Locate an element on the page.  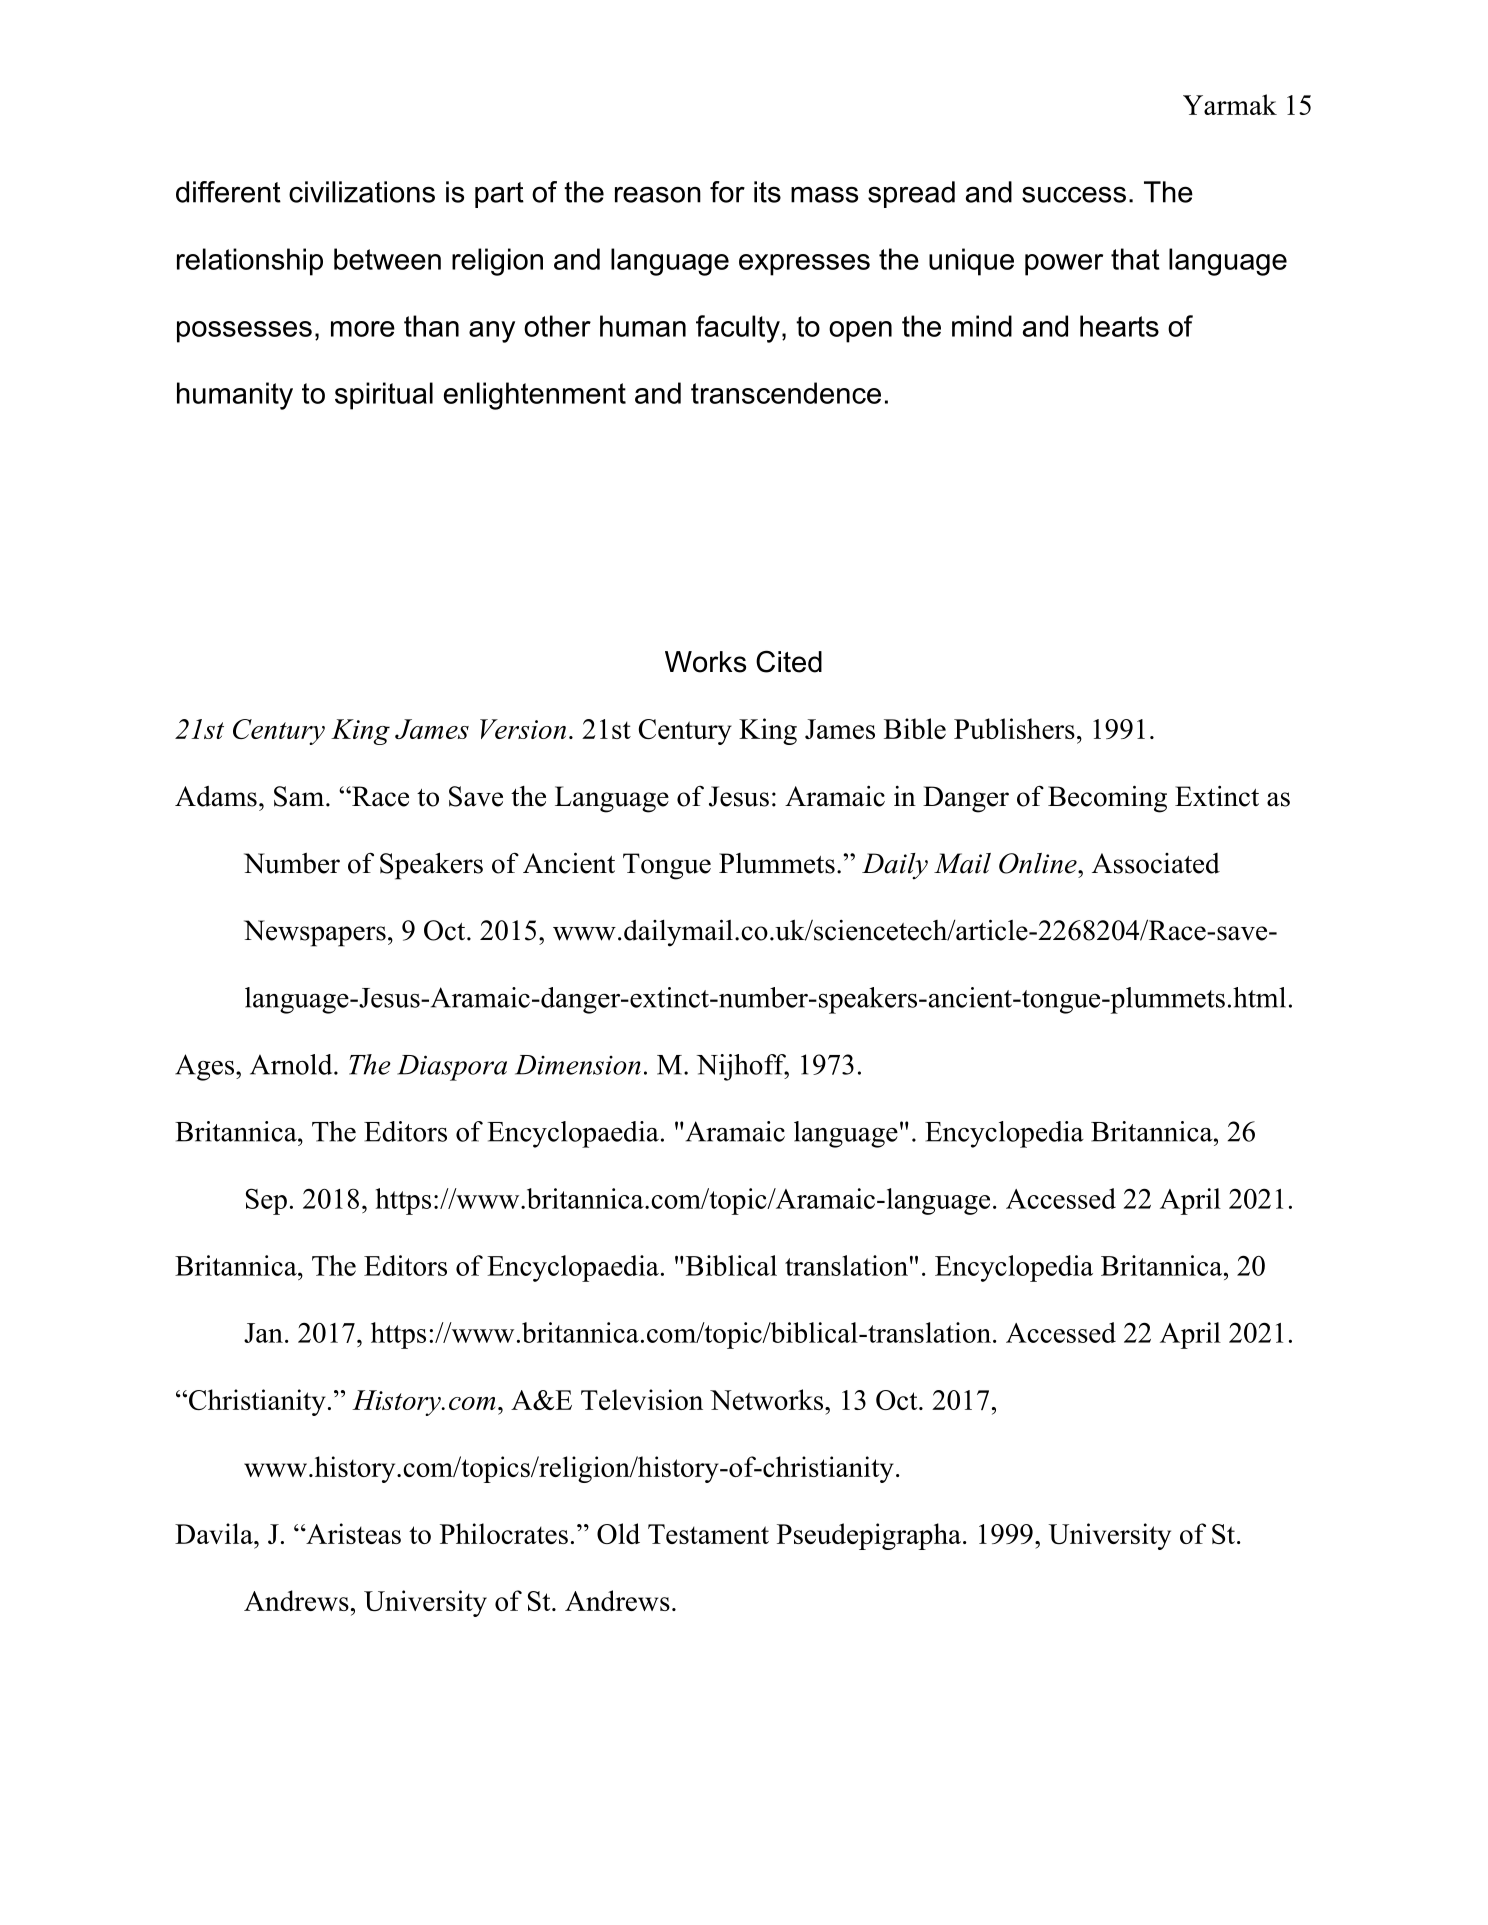
reason is located at coordinates (658, 194).
